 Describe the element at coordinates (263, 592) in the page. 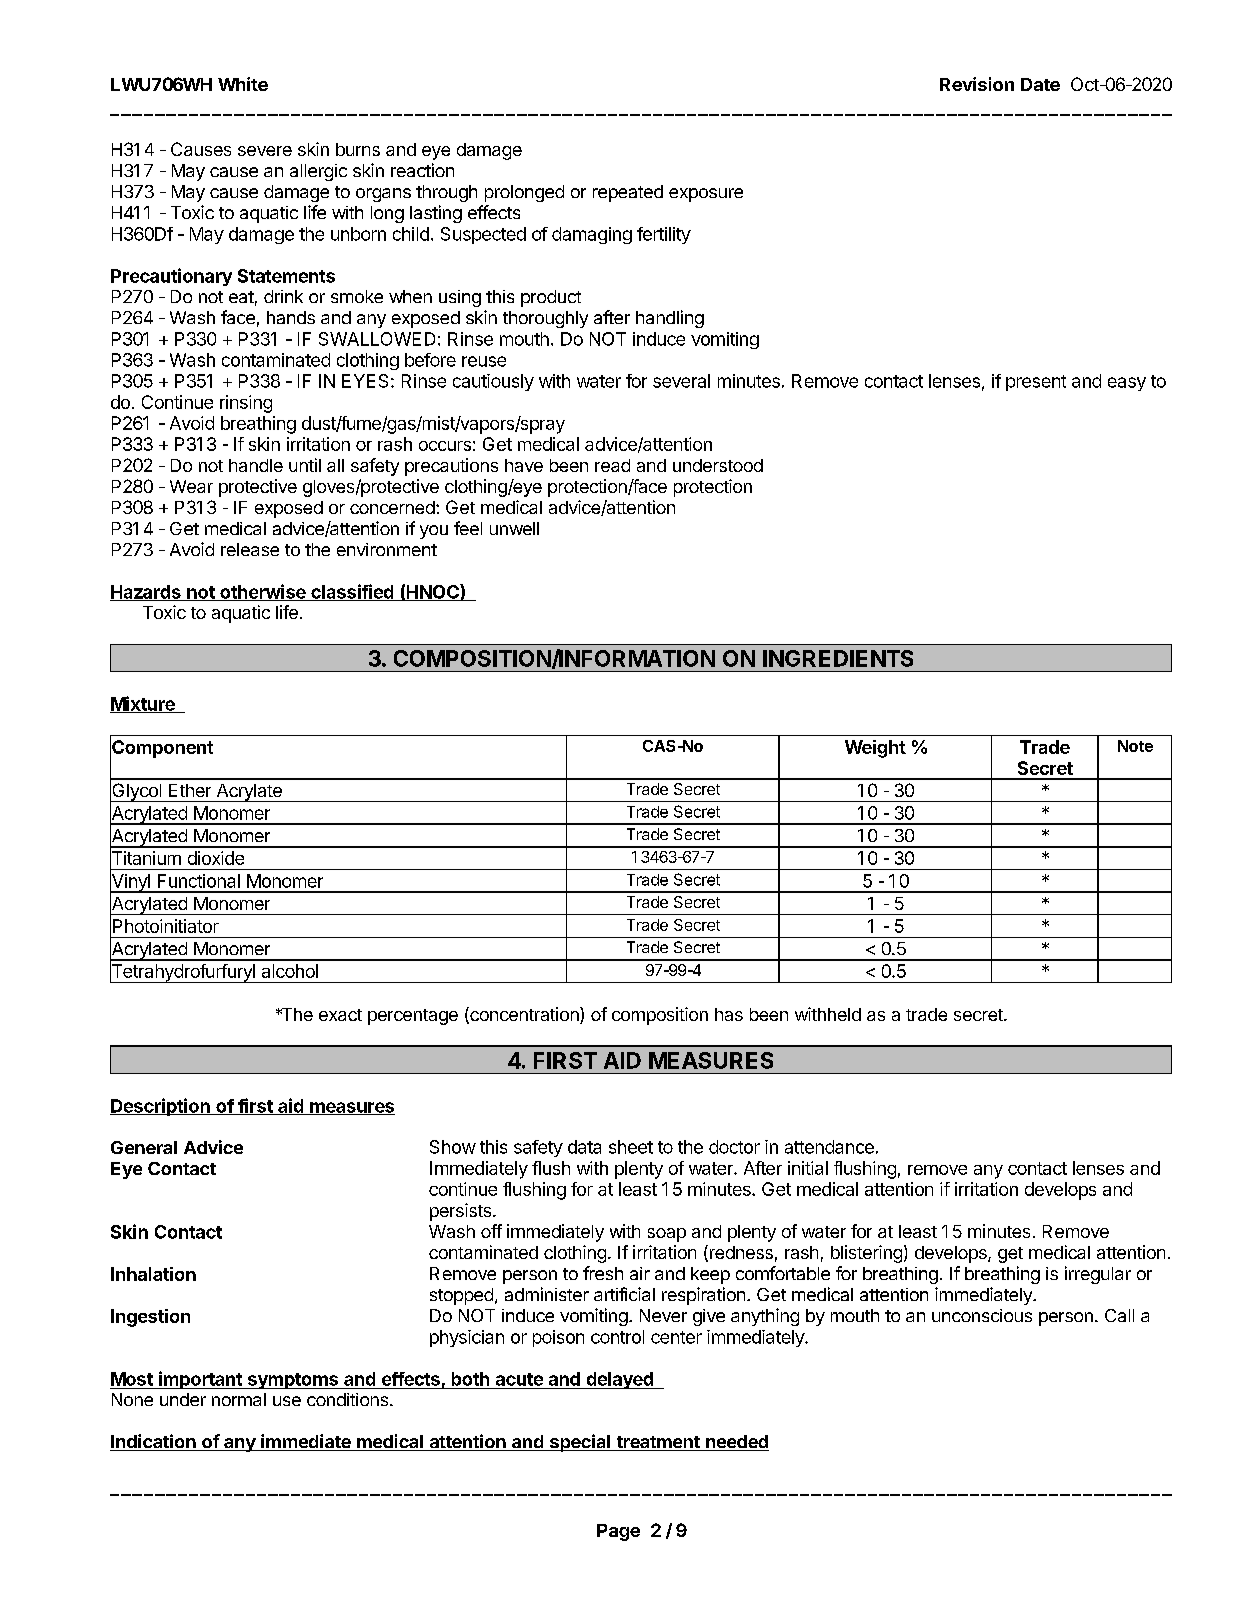

I see `otherwise` at that location.
